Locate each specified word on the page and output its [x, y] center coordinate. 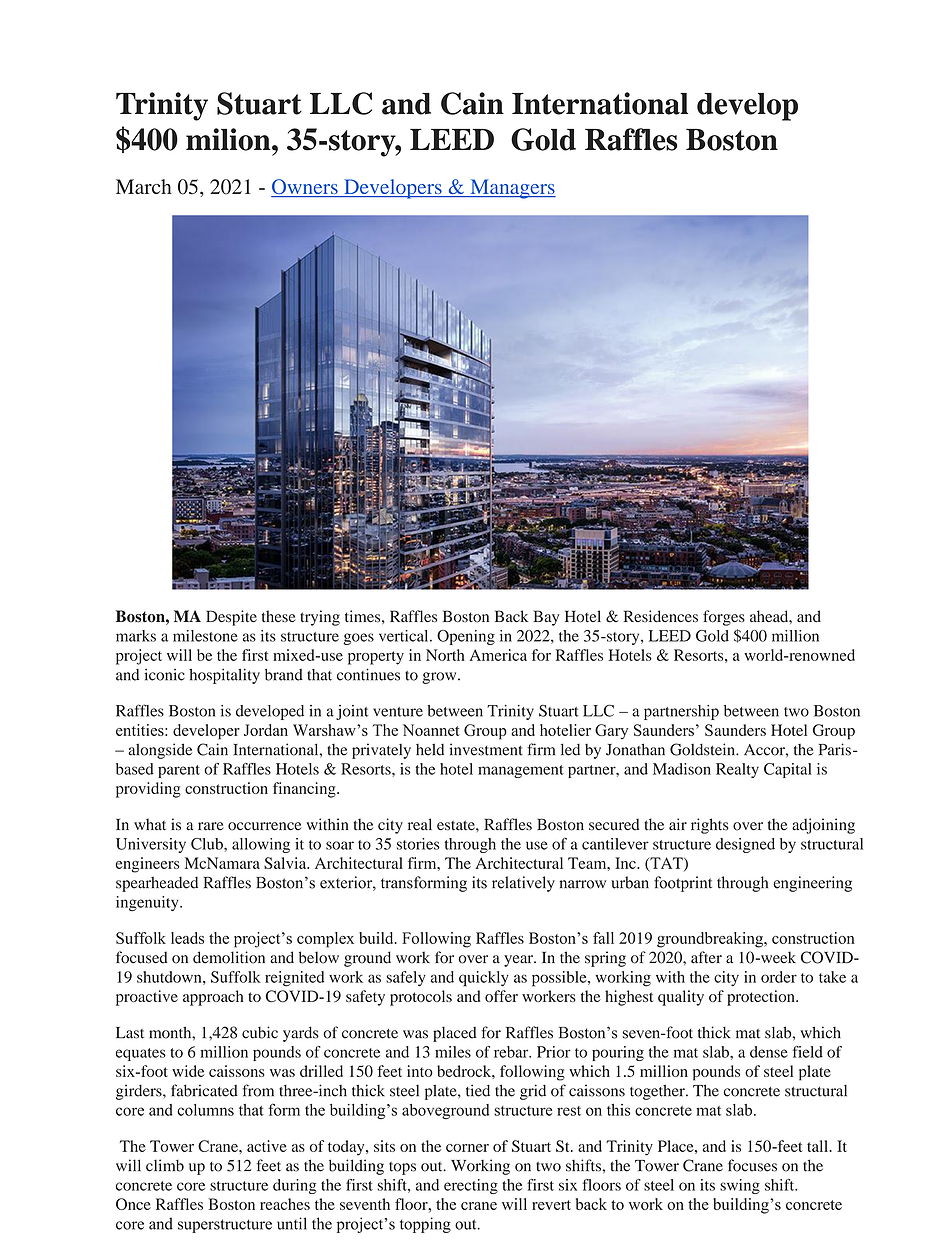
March [144, 186]
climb [165, 1165]
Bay [546, 618]
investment [486, 749]
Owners [305, 188]
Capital [788, 770]
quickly [484, 979]
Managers [512, 189]
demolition [229, 957]
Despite [231, 618]
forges [724, 618]
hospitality [224, 676]
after [706, 957]
